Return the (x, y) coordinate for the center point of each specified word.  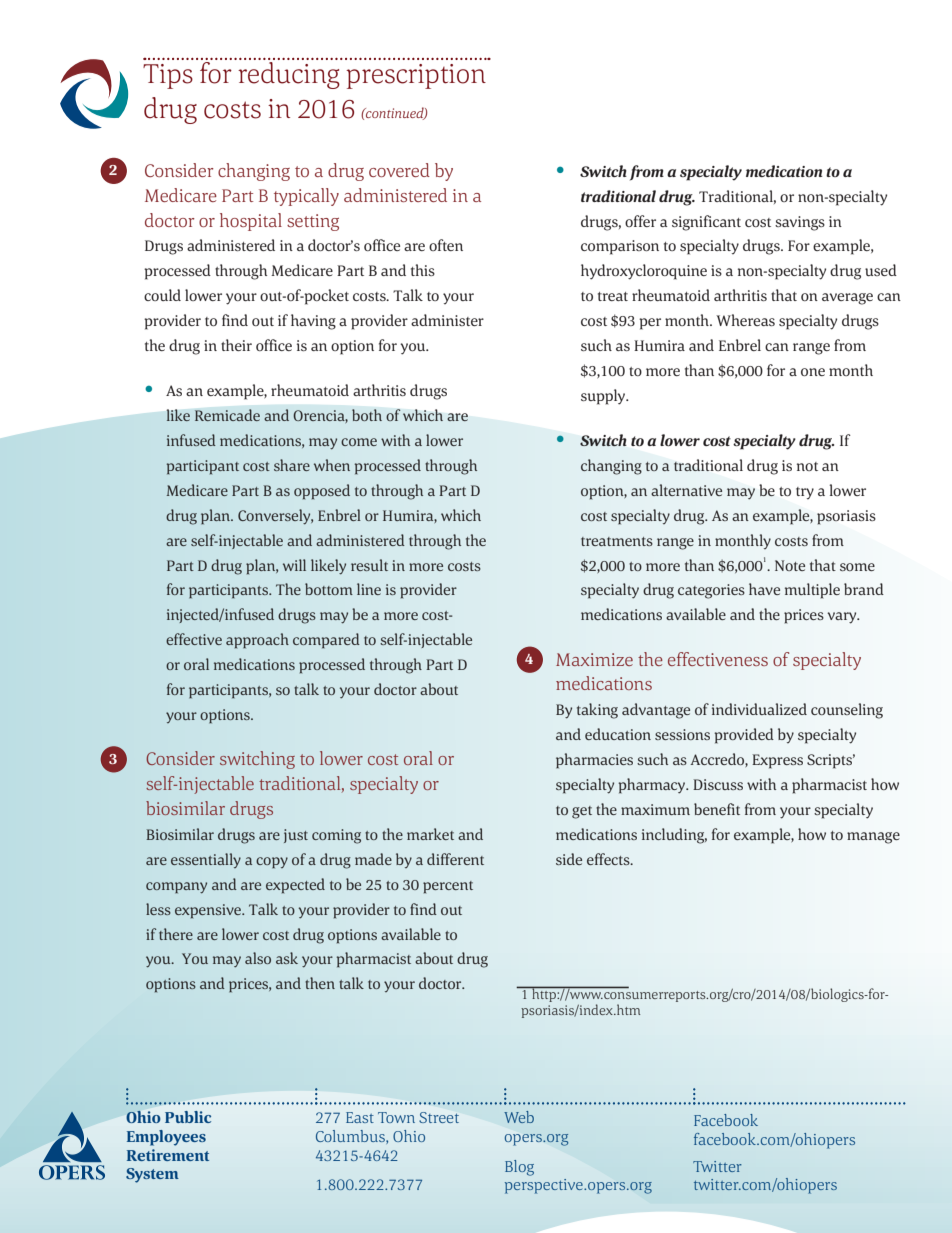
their (236, 345)
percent (448, 887)
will (294, 565)
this (423, 270)
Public (188, 1117)
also (258, 958)
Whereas (745, 320)
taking (597, 711)
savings (800, 223)
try (805, 493)
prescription (416, 76)
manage (873, 838)
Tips (168, 76)
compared (326, 640)
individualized (759, 709)
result (369, 565)
